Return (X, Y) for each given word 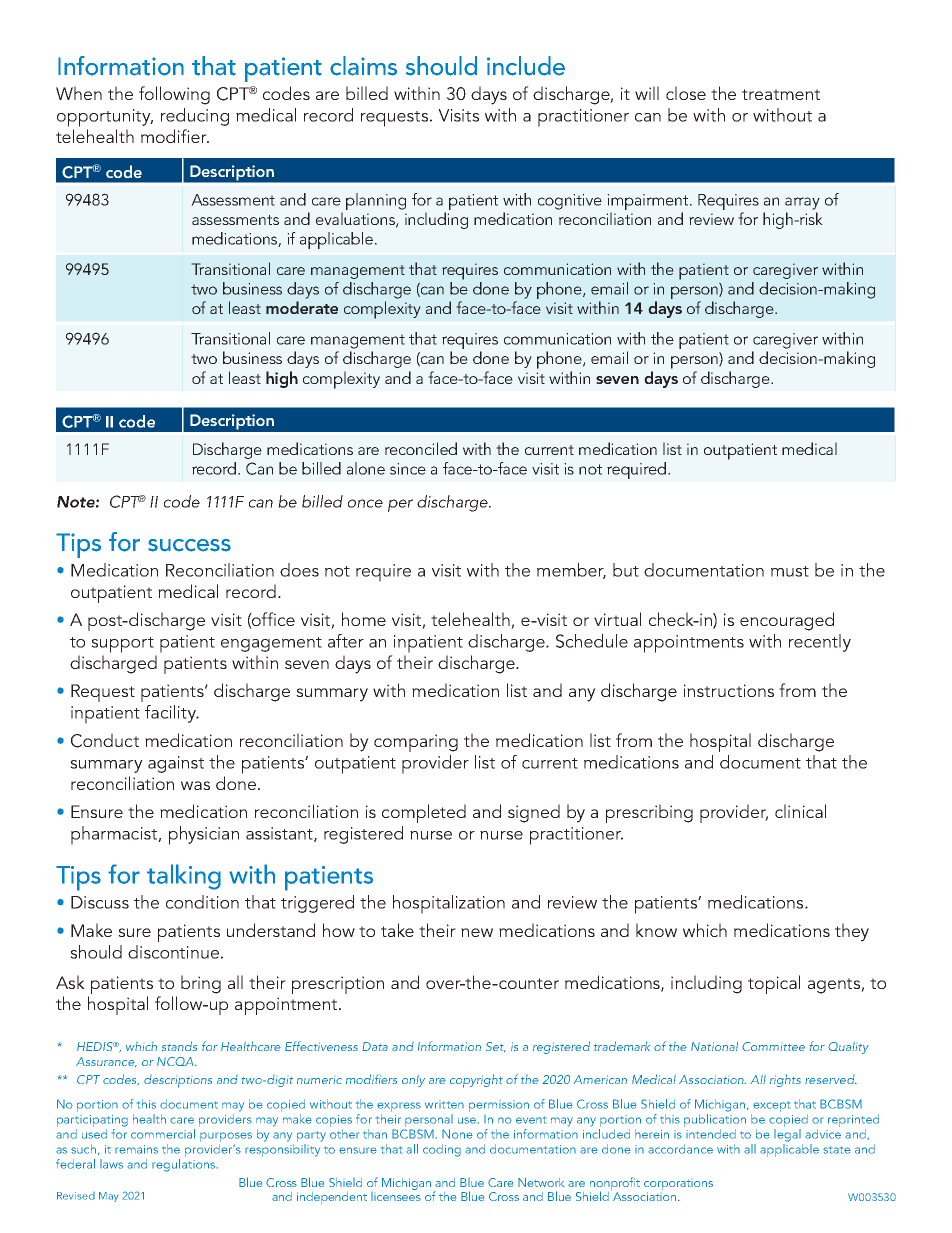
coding (442, 1150)
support (122, 645)
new (477, 932)
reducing (195, 117)
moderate (302, 307)
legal (787, 1135)
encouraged (787, 621)
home (364, 619)
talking (184, 877)
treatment (781, 94)
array (802, 203)
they (852, 932)
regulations (183, 1165)
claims (363, 66)
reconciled (421, 448)
